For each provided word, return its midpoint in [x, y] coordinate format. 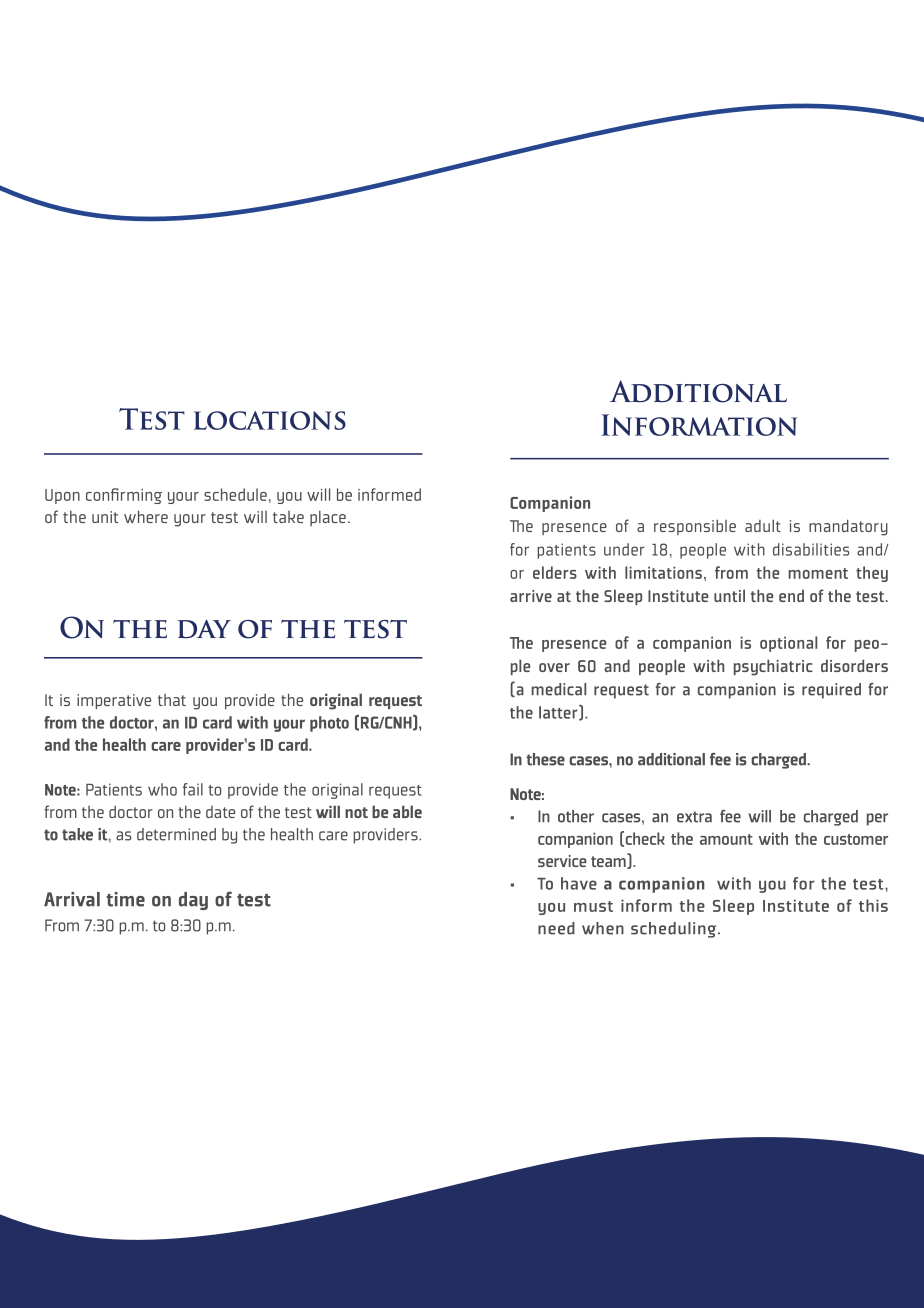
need [556, 928]
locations [270, 420]
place [328, 518]
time [125, 899]
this [873, 905]
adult [763, 525]
